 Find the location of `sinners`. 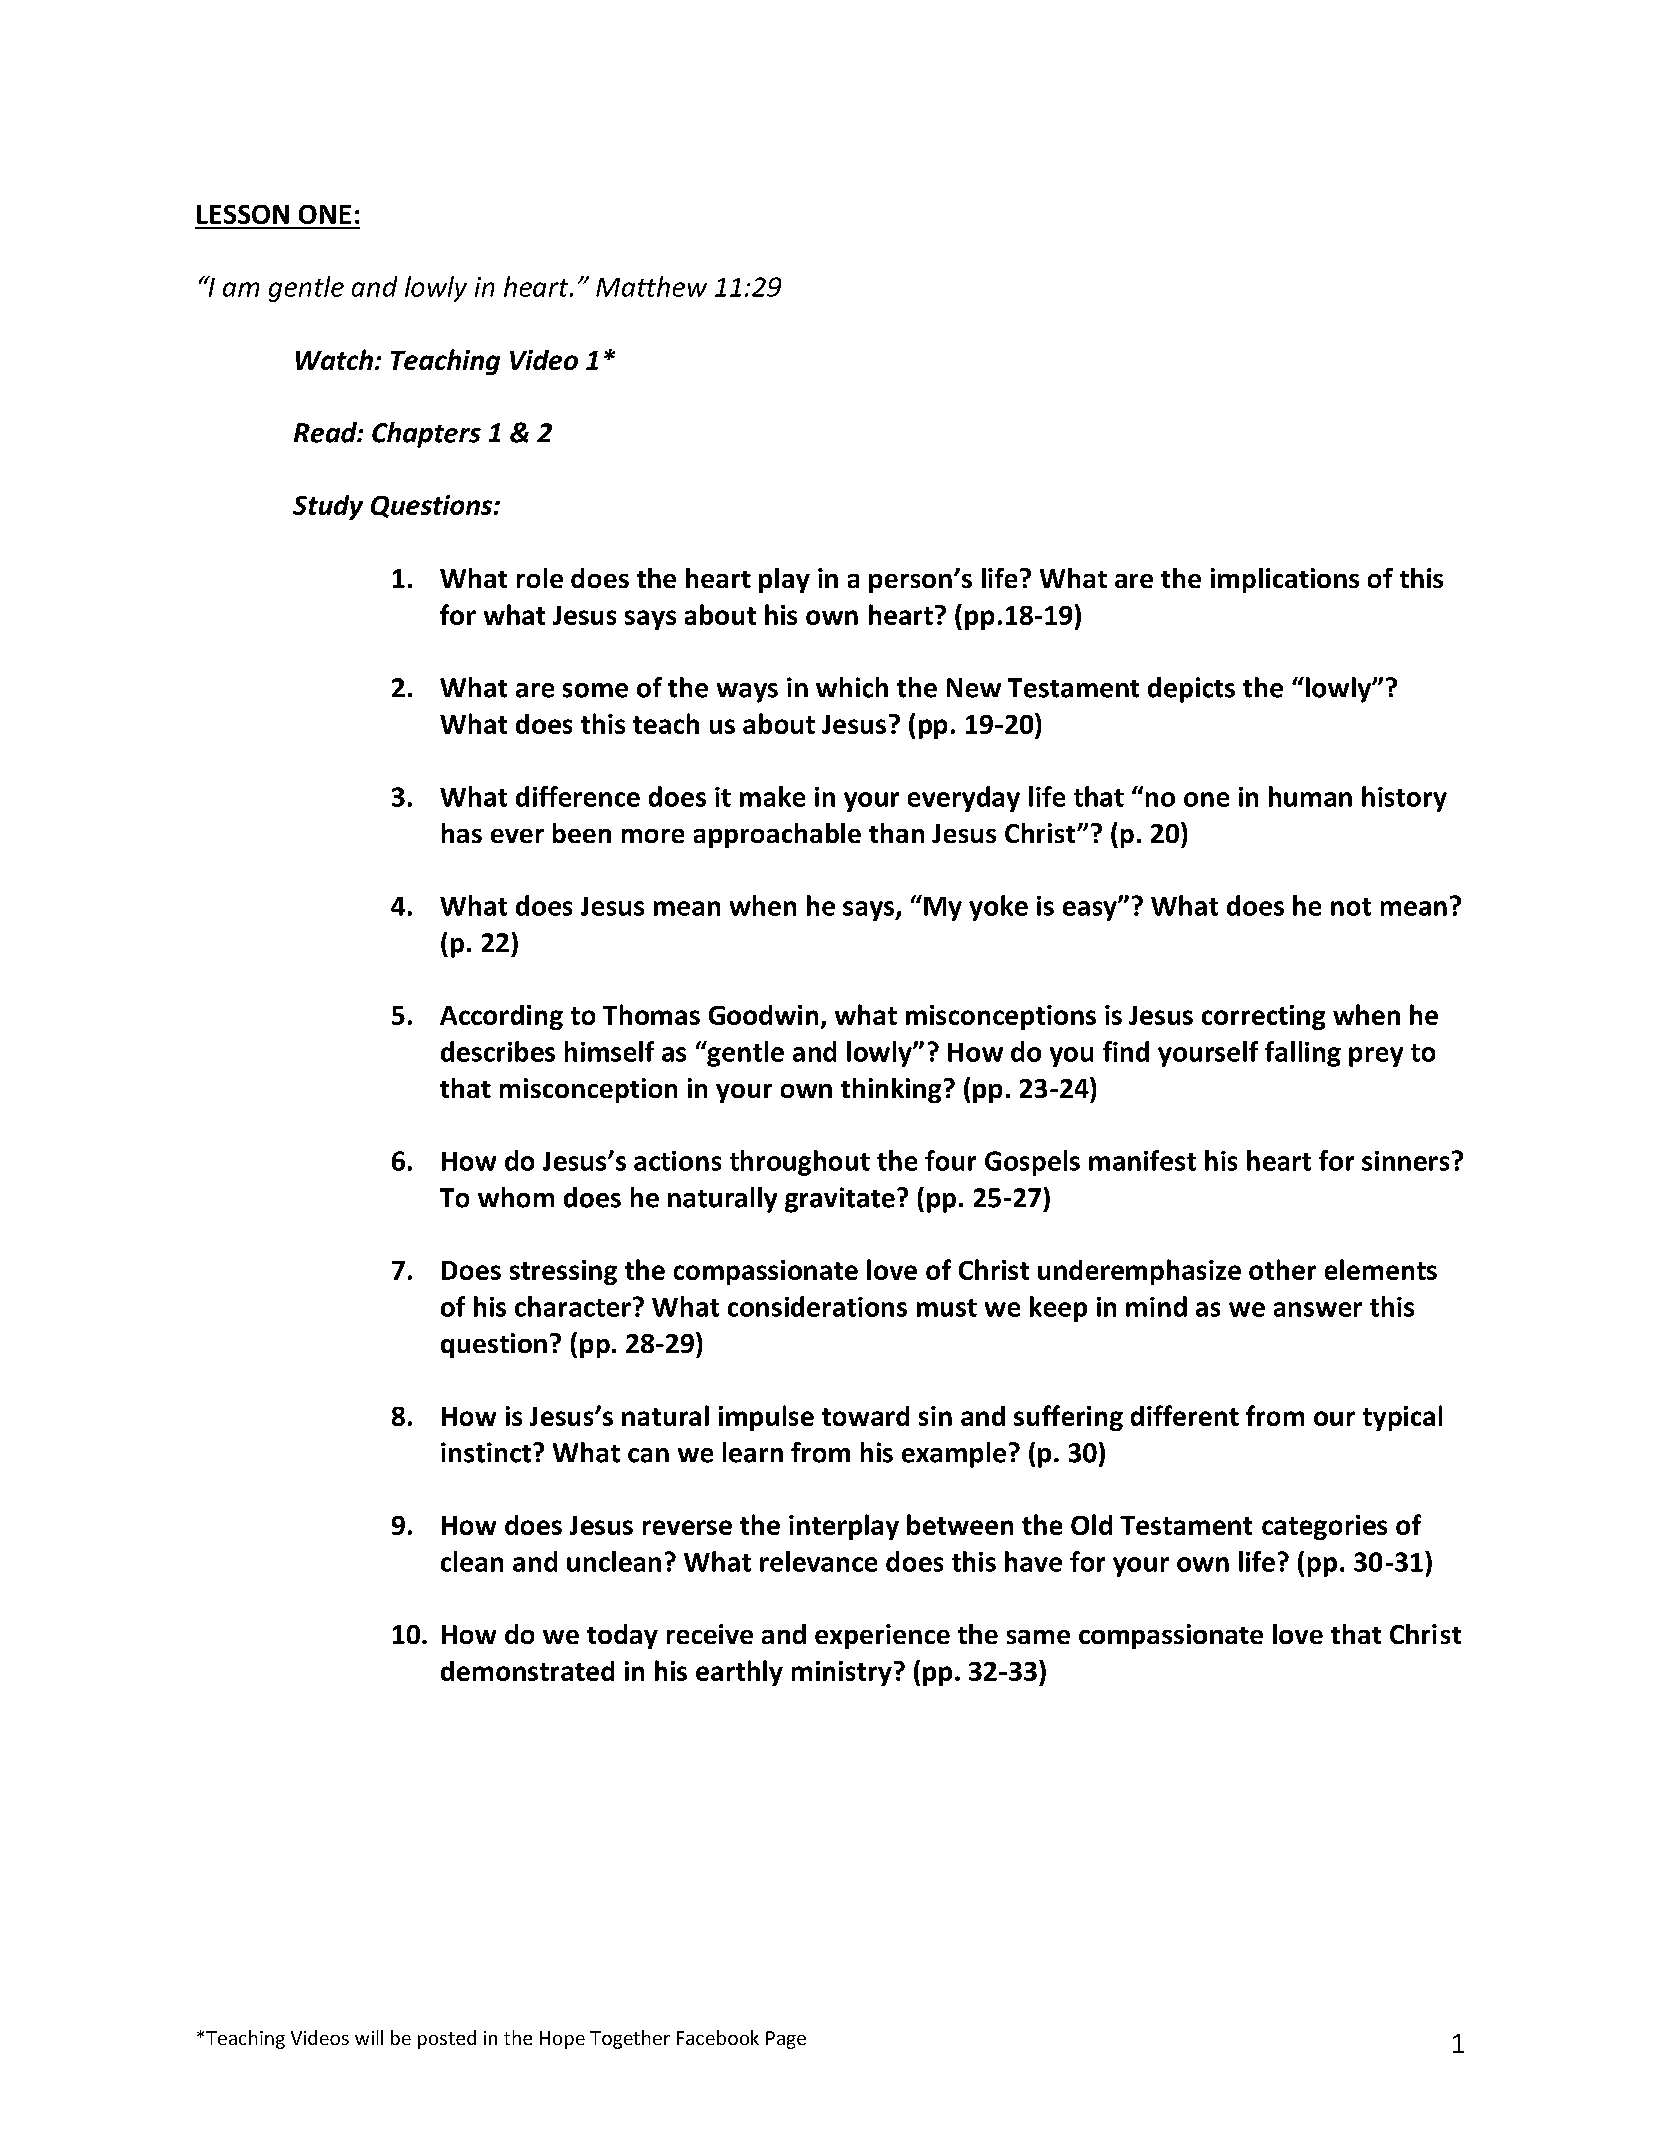

sinners is located at coordinates (1405, 1161).
